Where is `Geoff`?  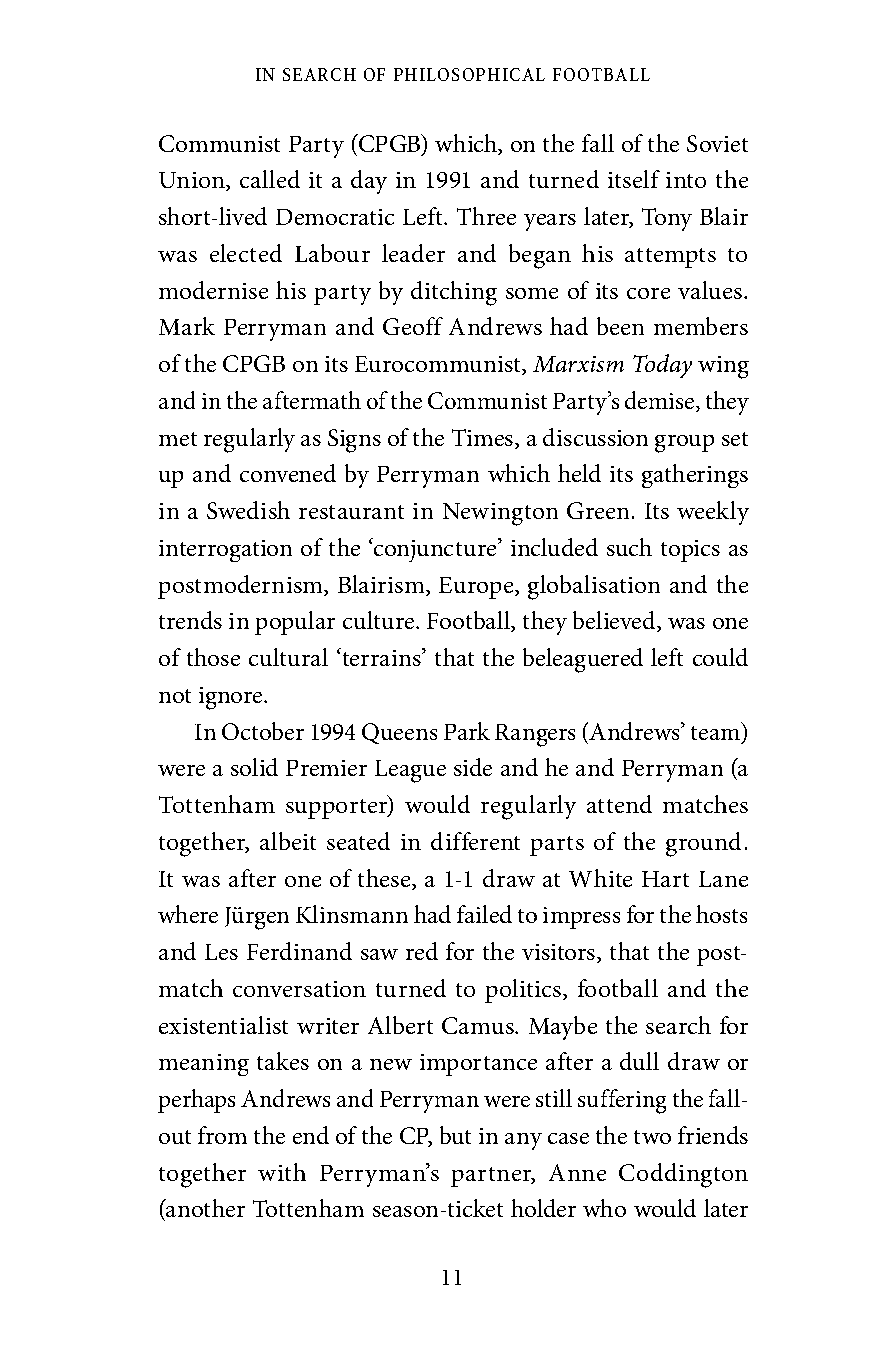 Geoff is located at coordinates (413, 326).
